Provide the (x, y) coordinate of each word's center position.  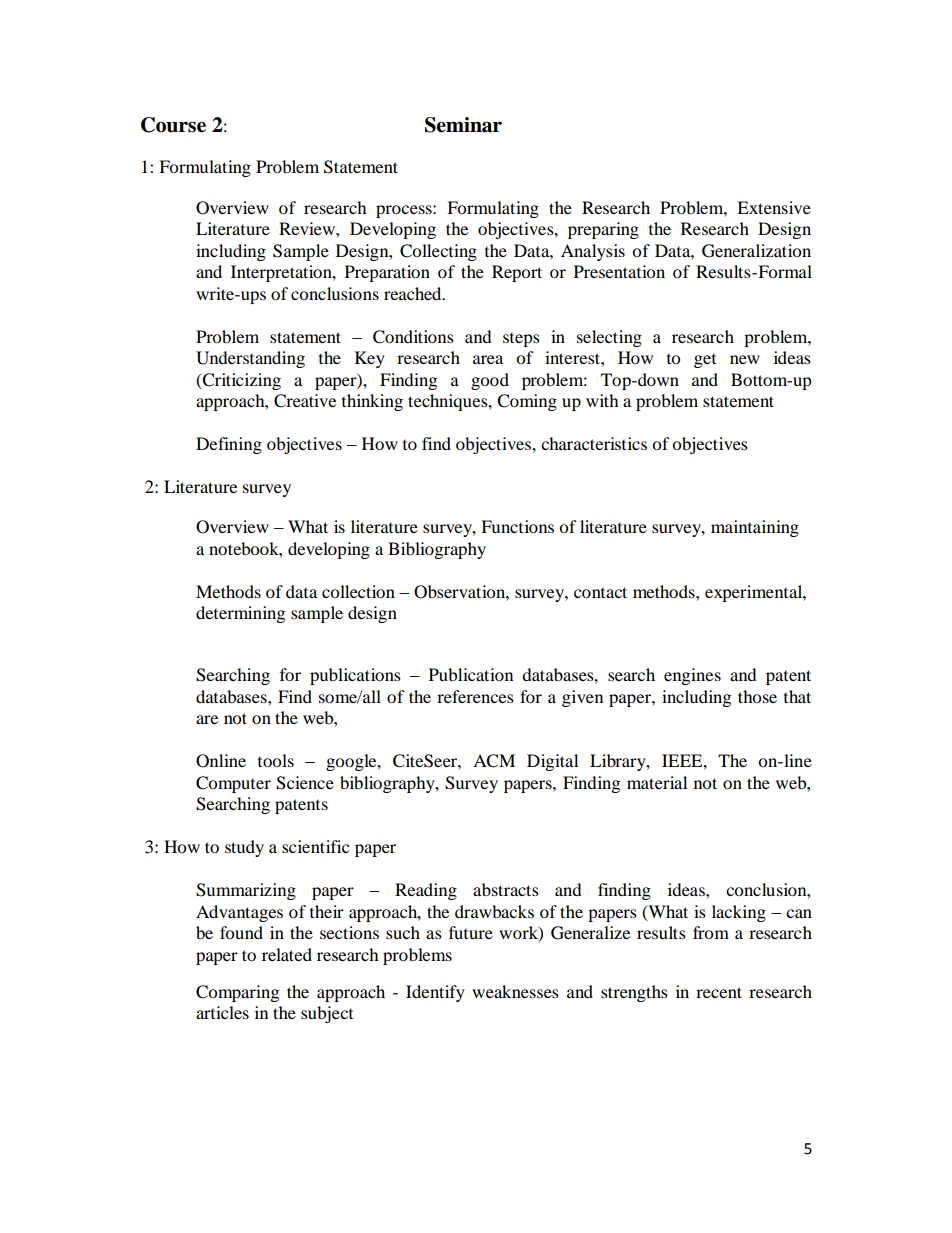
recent (719, 992)
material (657, 782)
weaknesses (515, 991)
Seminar (463, 125)
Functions (517, 526)
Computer (233, 784)
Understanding (250, 359)
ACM (494, 761)
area (488, 359)
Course (173, 125)
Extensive (774, 207)
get (705, 361)
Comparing (237, 993)
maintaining (755, 528)
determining (240, 614)
